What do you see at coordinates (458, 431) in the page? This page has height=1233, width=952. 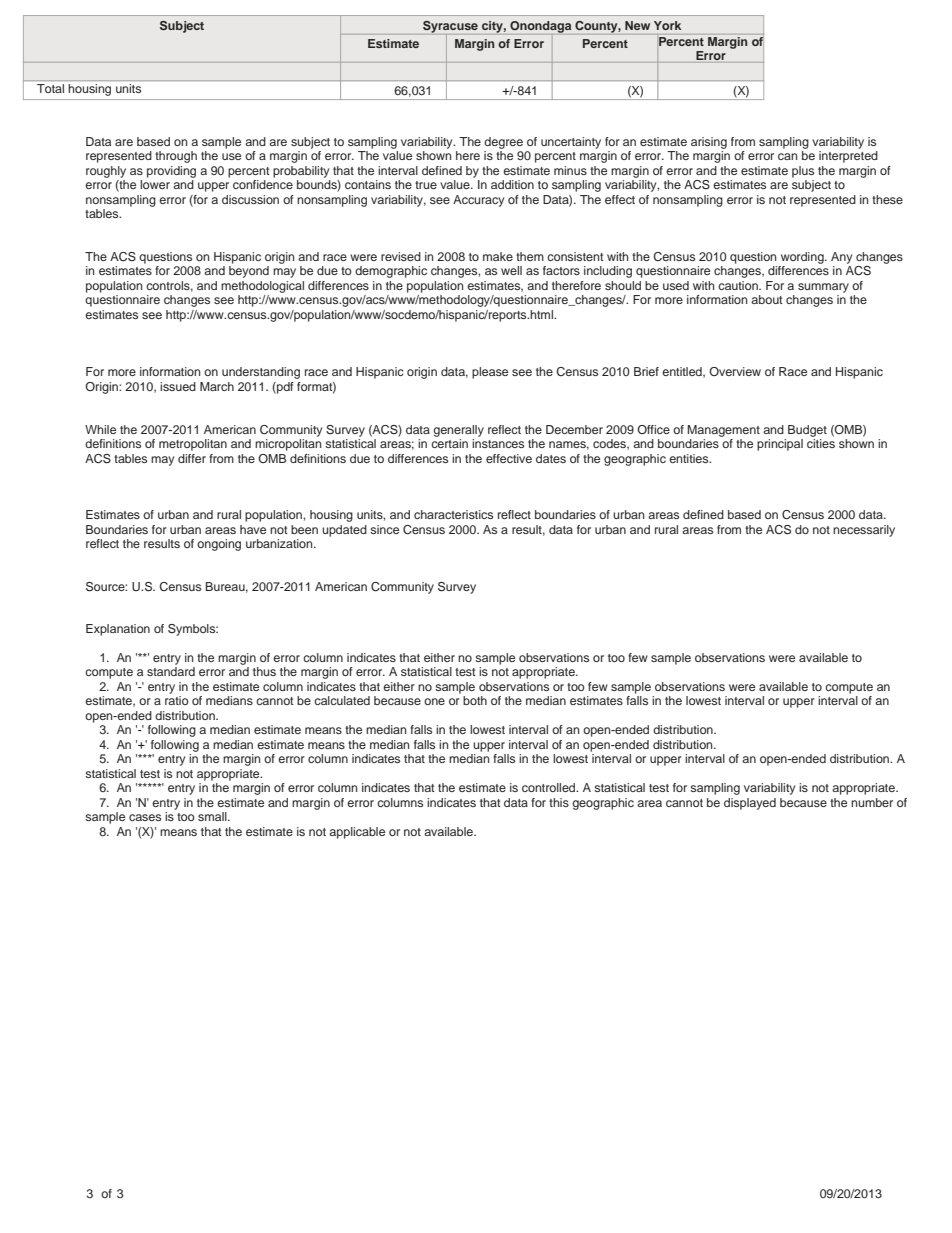 I see `generally` at bounding box center [458, 431].
